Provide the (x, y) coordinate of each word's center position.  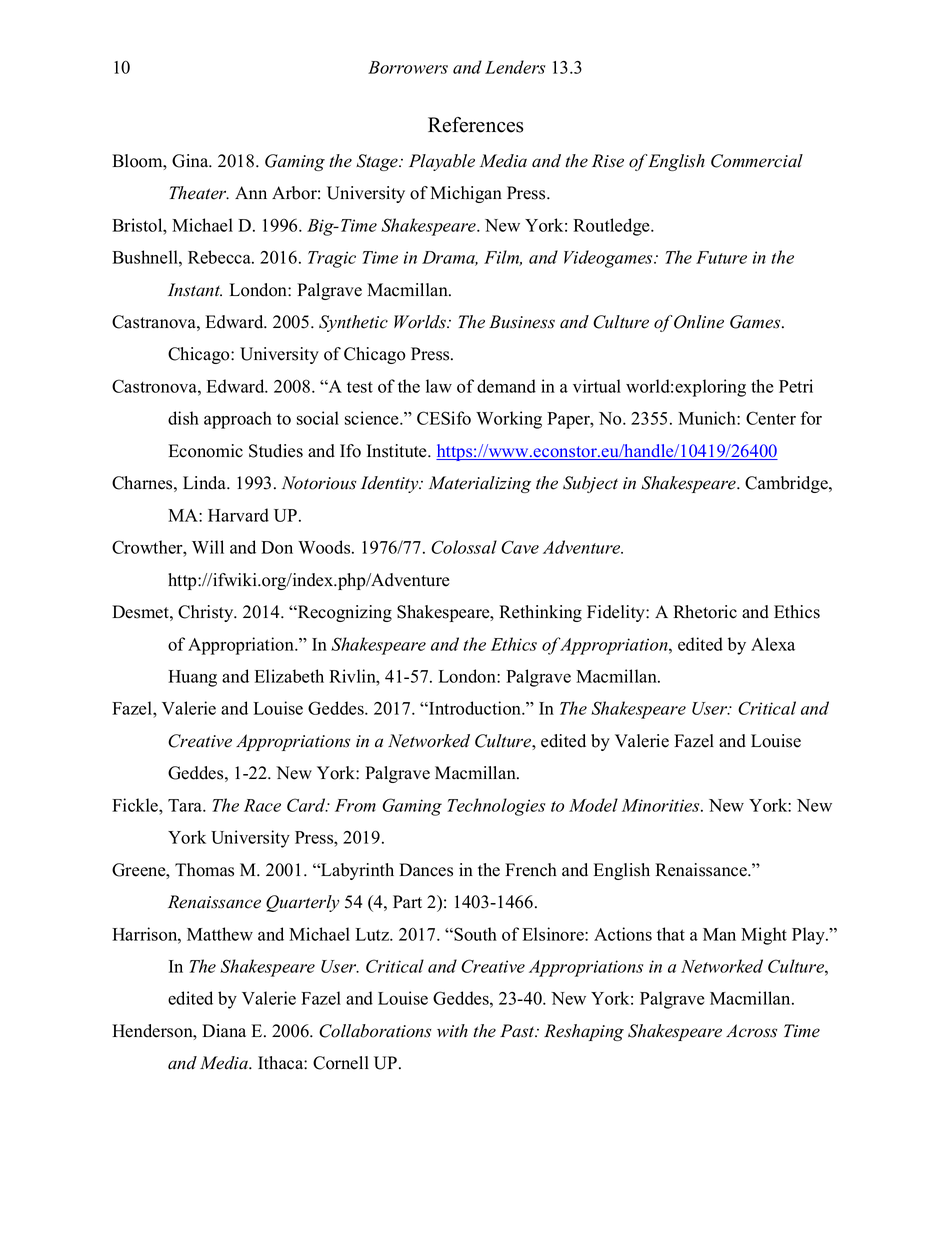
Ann (251, 192)
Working (509, 420)
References (476, 125)
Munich (708, 418)
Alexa (773, 644)
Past (518, 1031)
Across (751, 1031)
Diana (224, 1030)
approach (238, 420)
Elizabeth (289, 676)
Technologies (496, 807)
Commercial (757, 161)
